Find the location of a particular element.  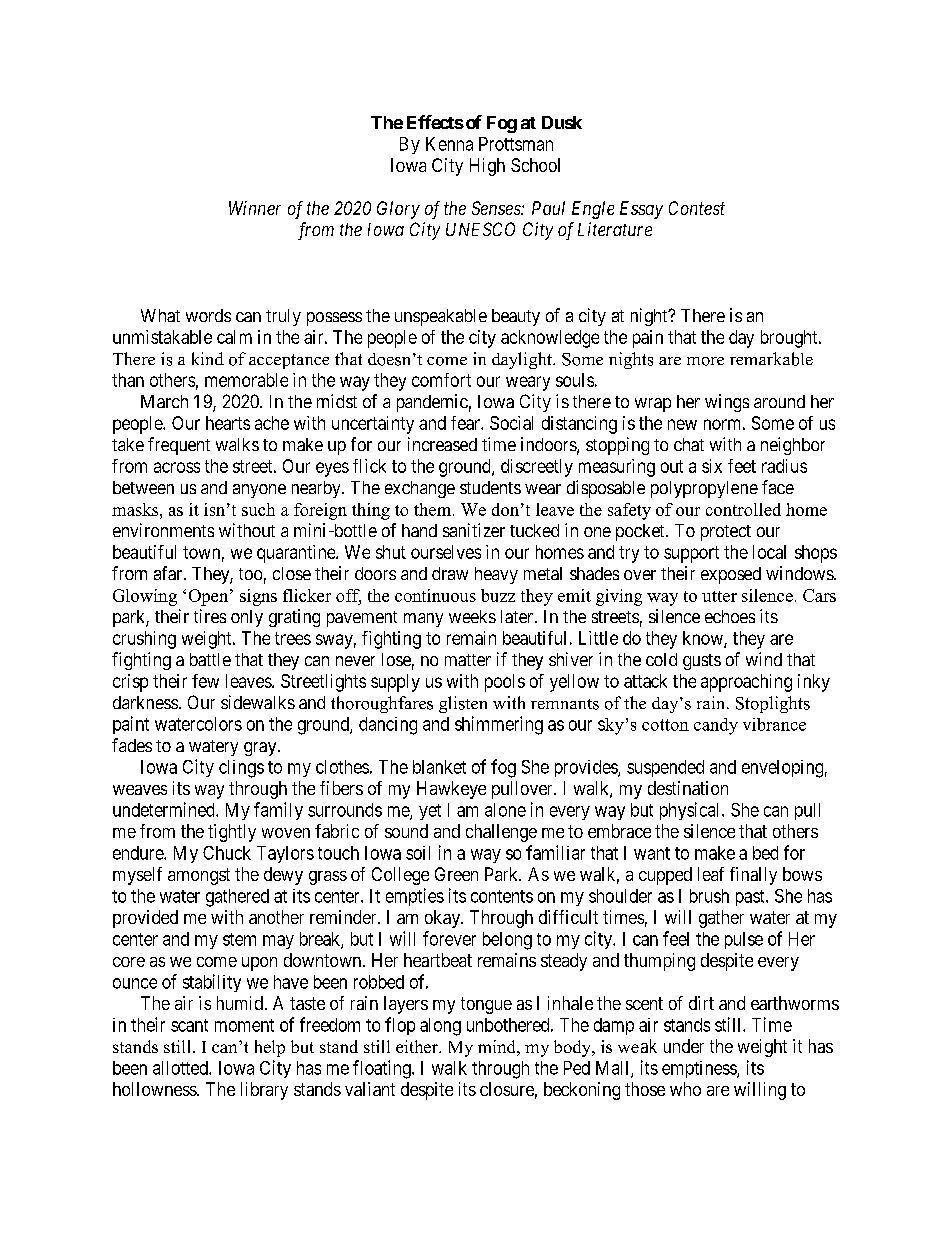

either is located at coordinates (418, 1046).
